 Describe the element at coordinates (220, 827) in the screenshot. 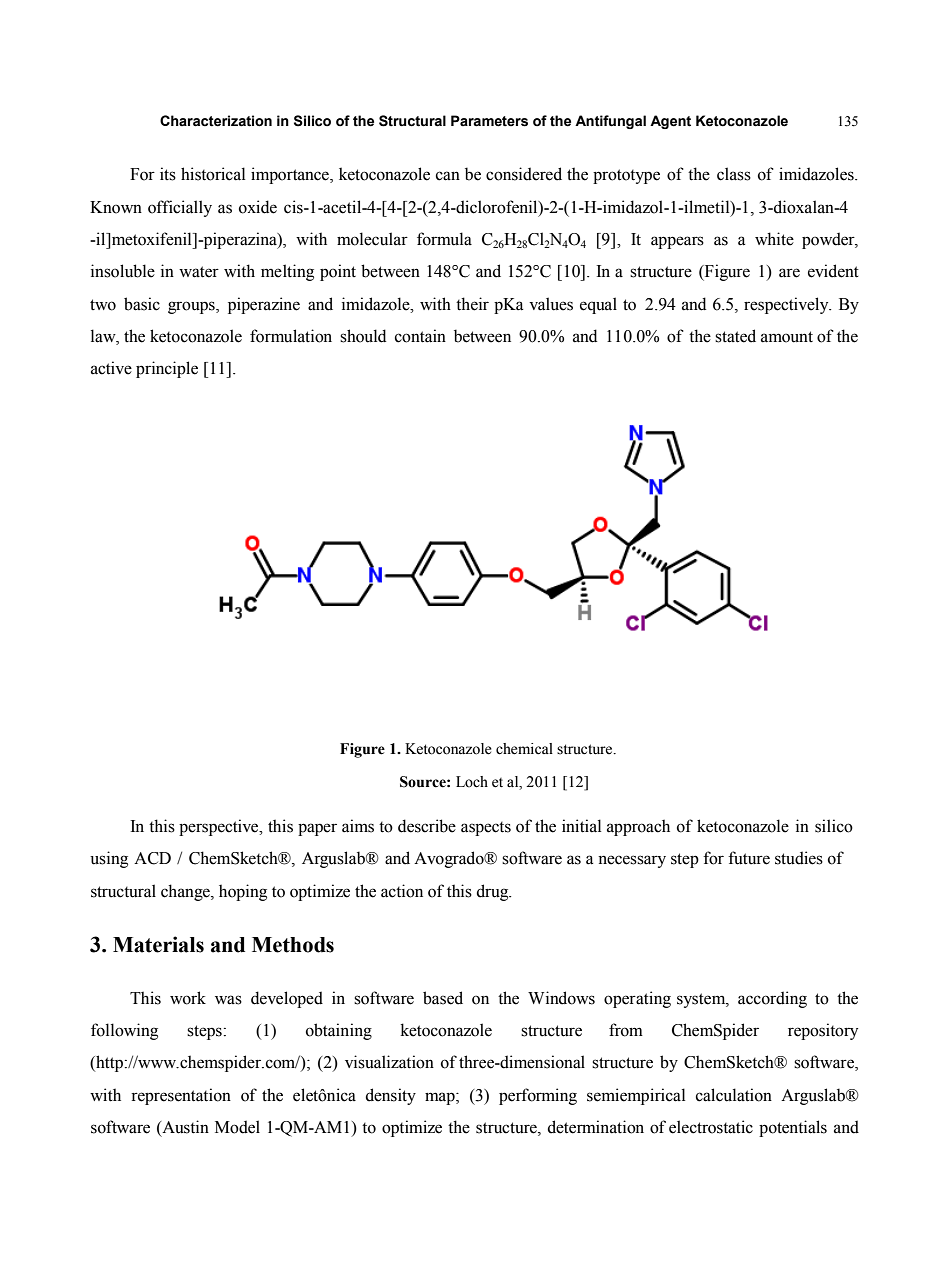

I see `perspective` at that location.
